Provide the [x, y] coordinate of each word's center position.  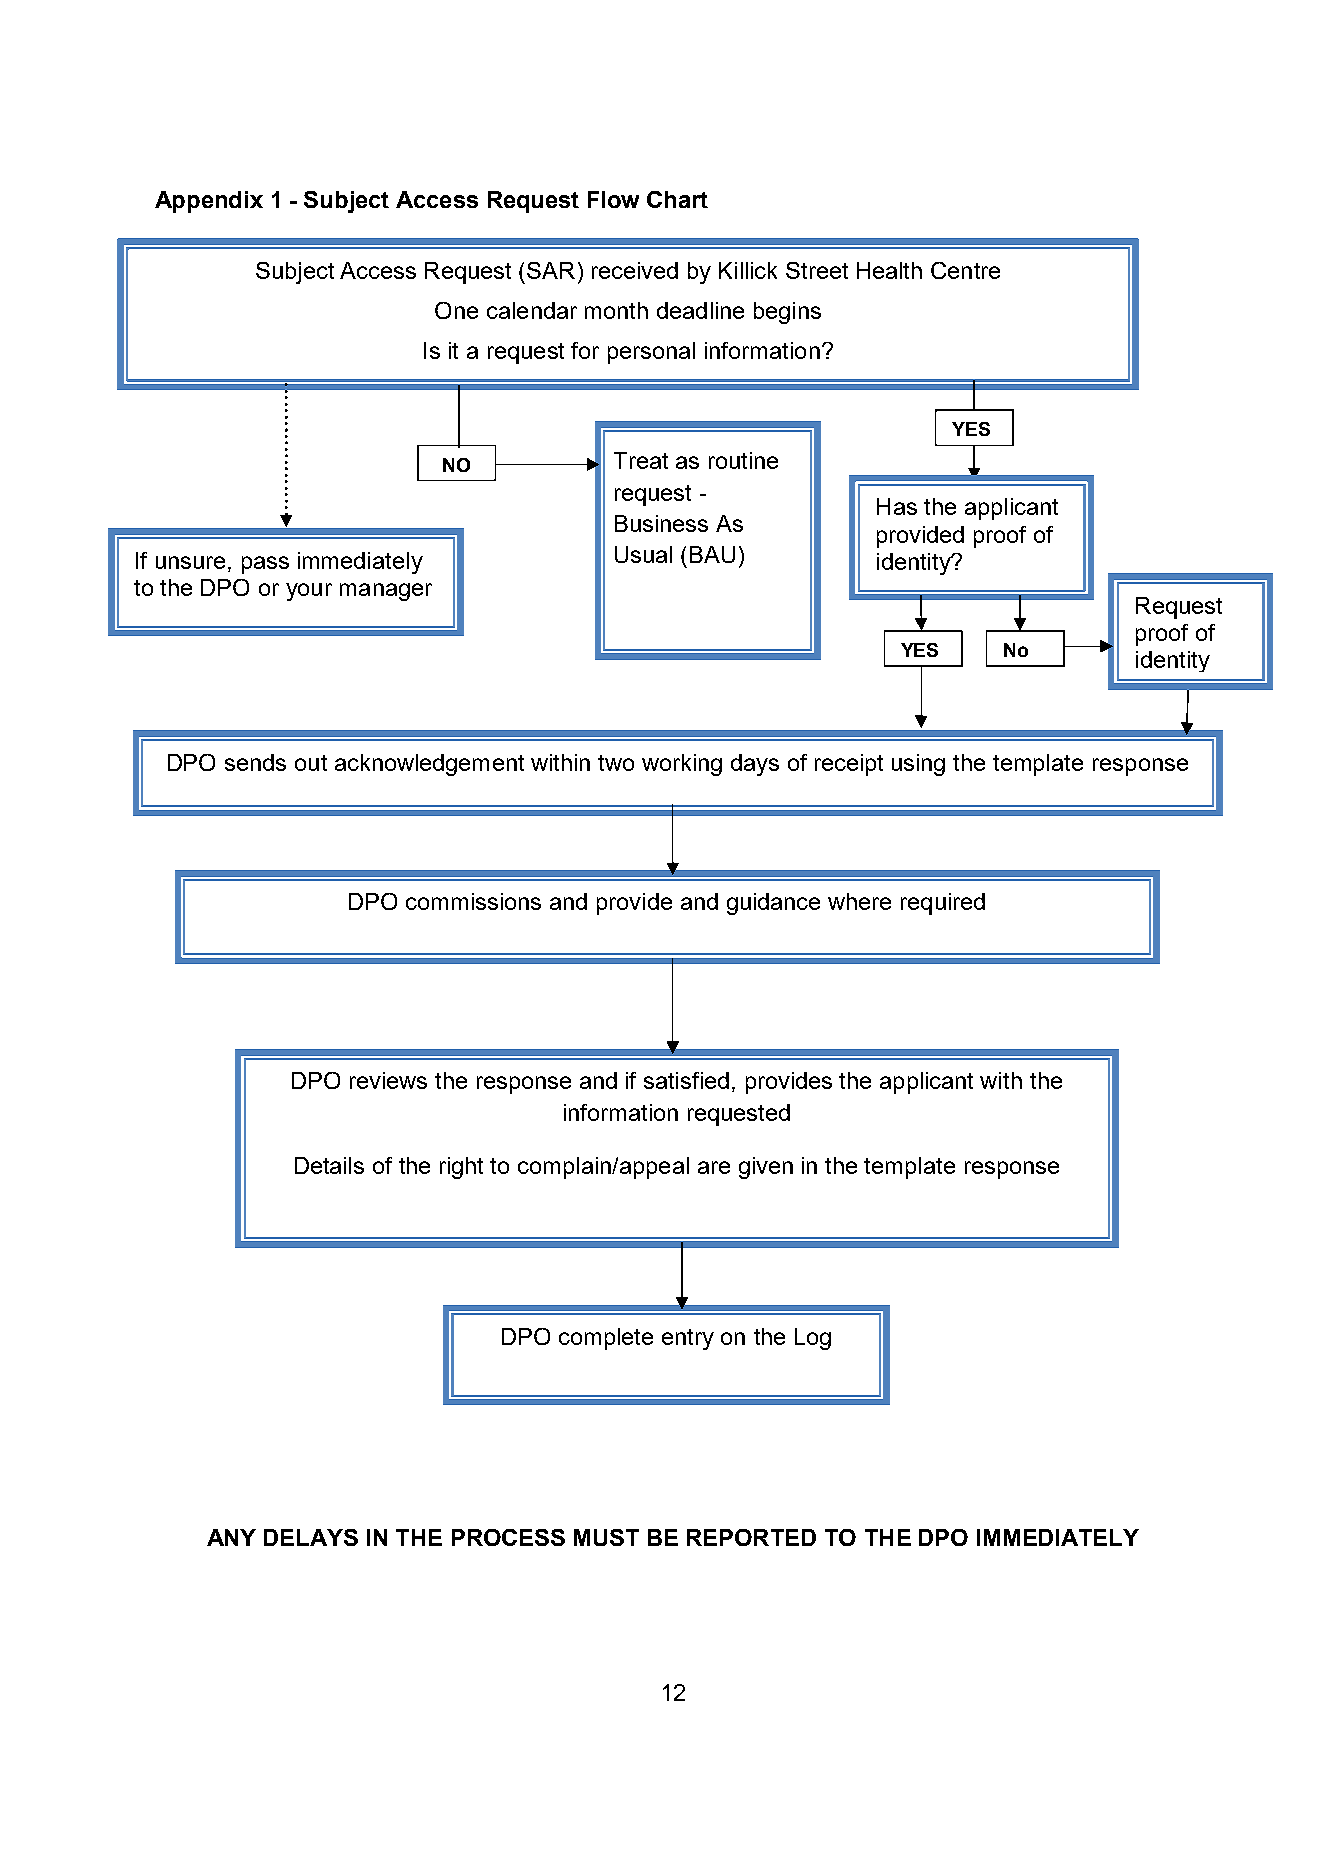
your [309, 592]
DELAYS [311, 1537]
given [766, 1168]
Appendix [209, 202]
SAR [551, 270]
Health [889, 270]
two [616, 763]
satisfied [686, 1080]
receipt [849, 765]
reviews [388, 1080]
